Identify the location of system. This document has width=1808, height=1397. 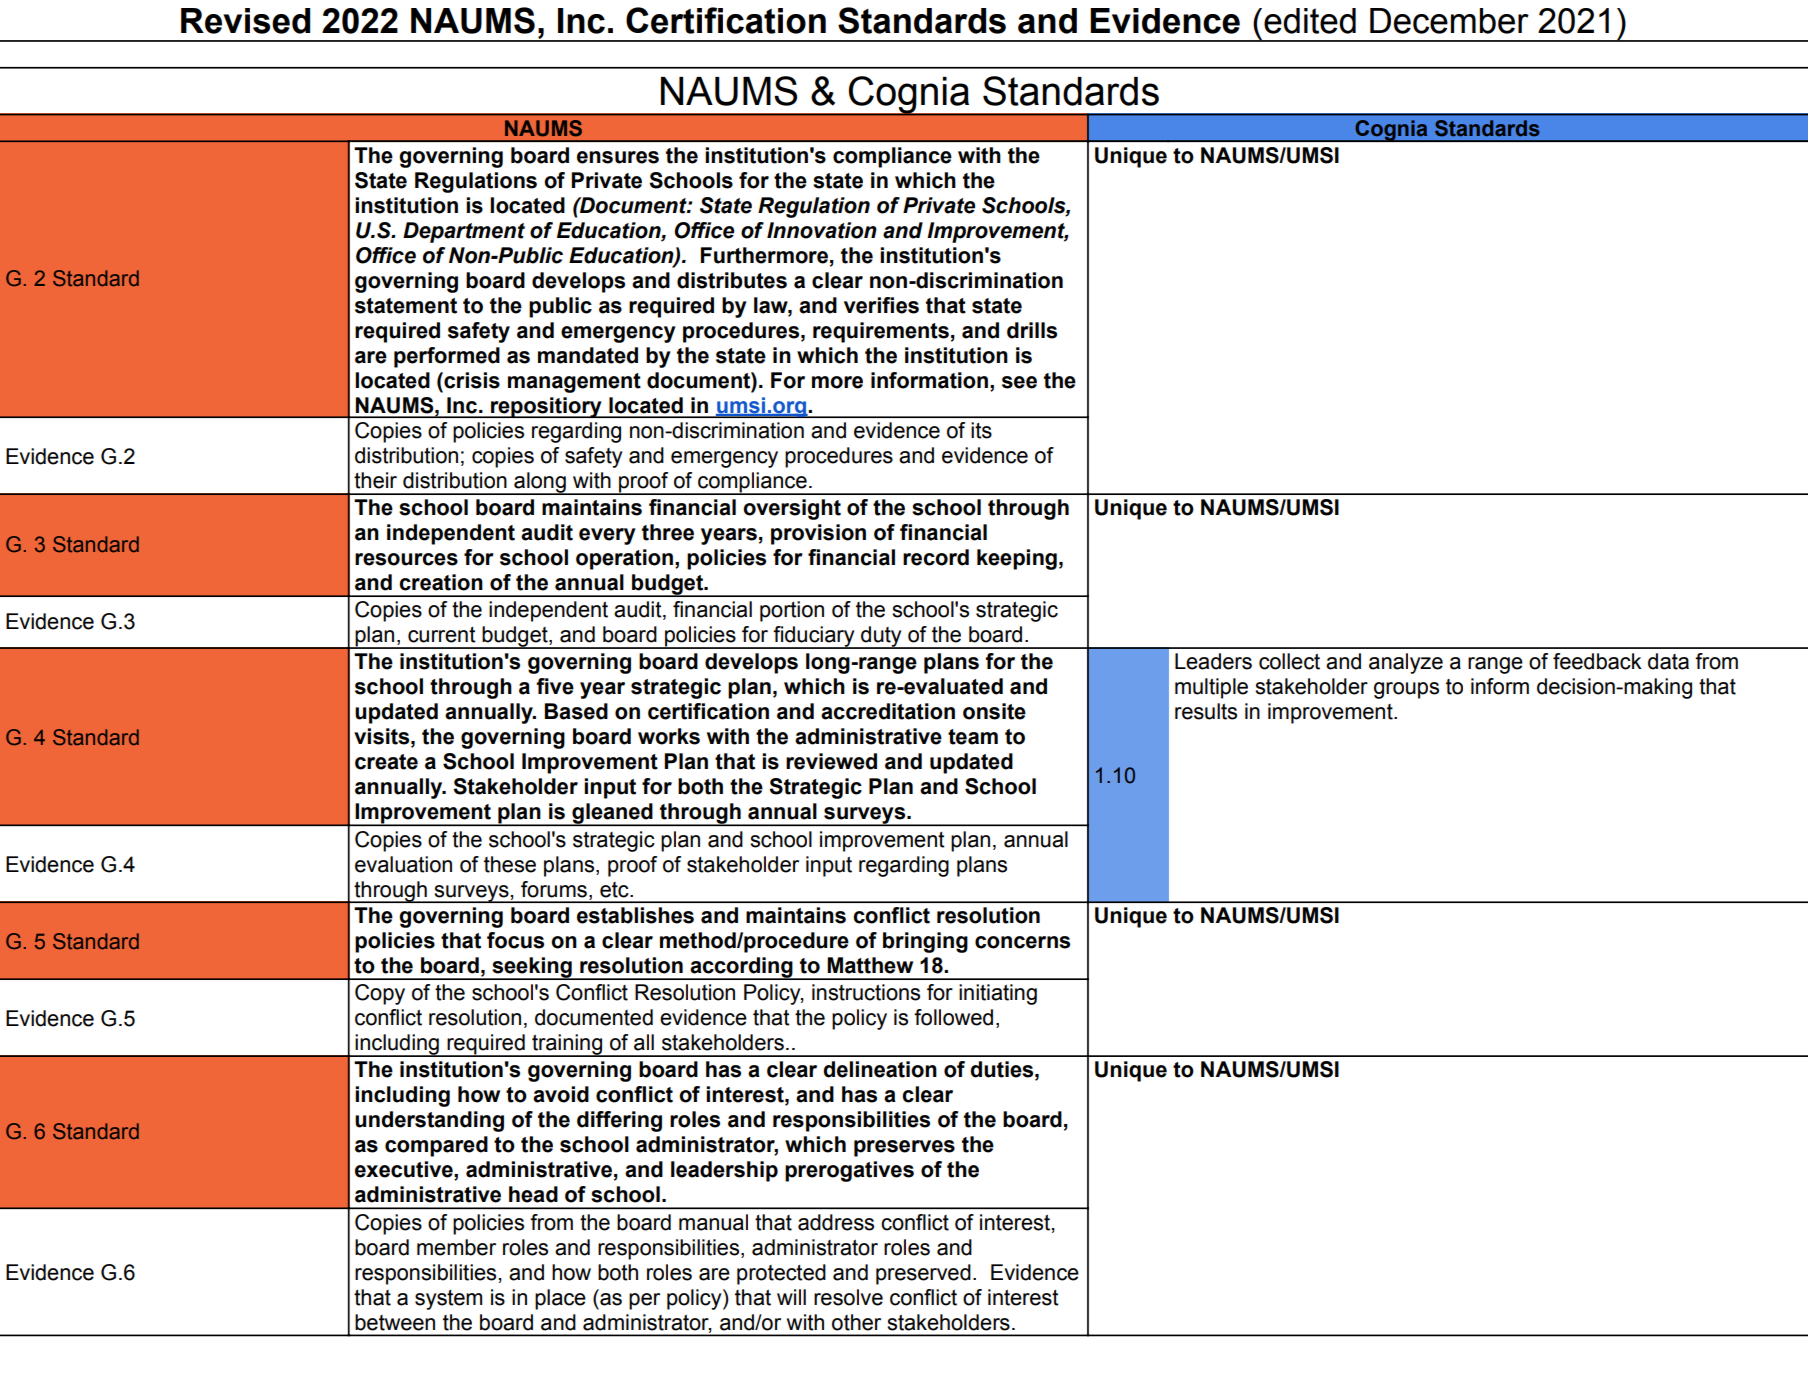
(448, 1300).
